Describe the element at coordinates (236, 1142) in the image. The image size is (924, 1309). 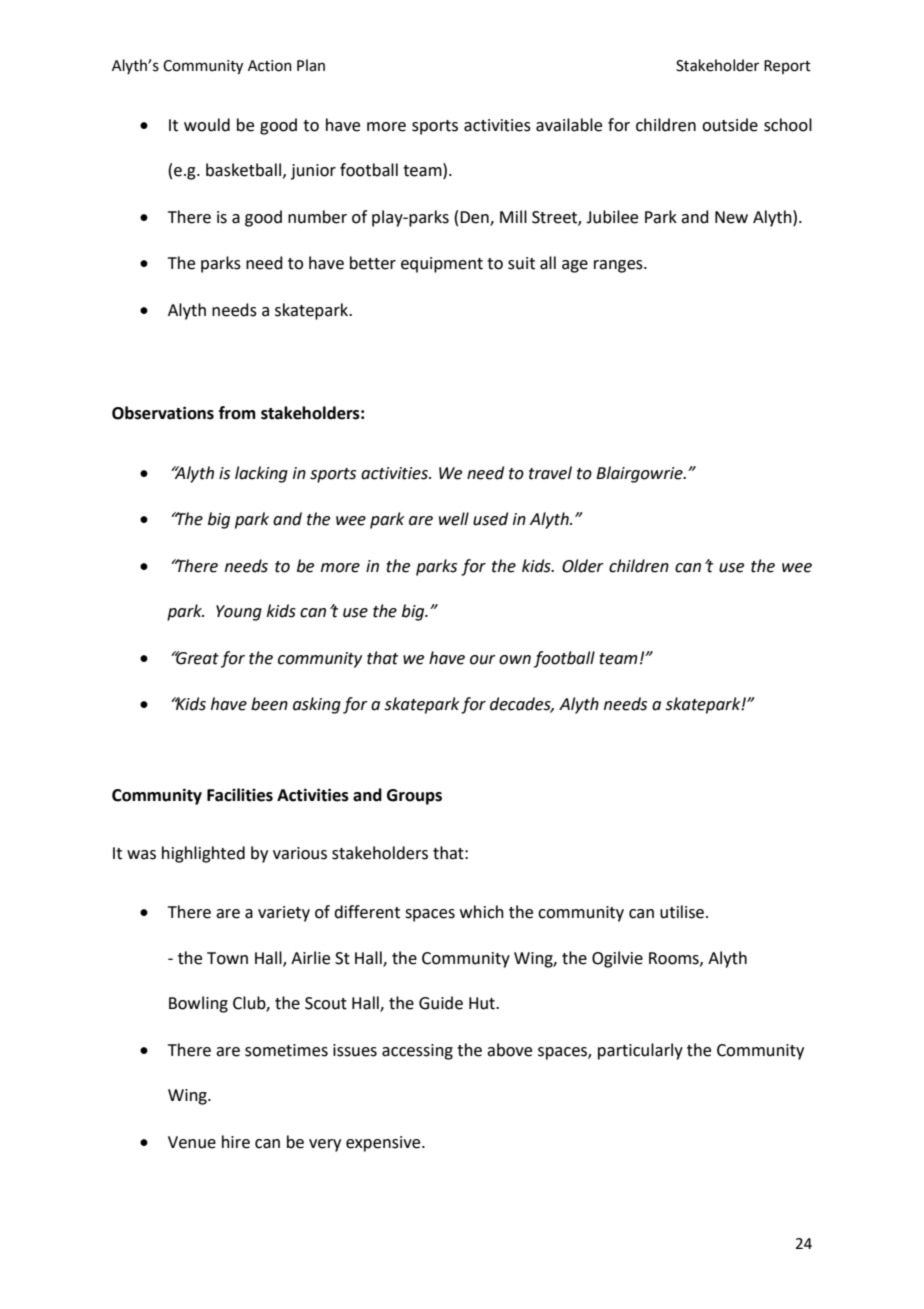
I see `hire` at that location.
